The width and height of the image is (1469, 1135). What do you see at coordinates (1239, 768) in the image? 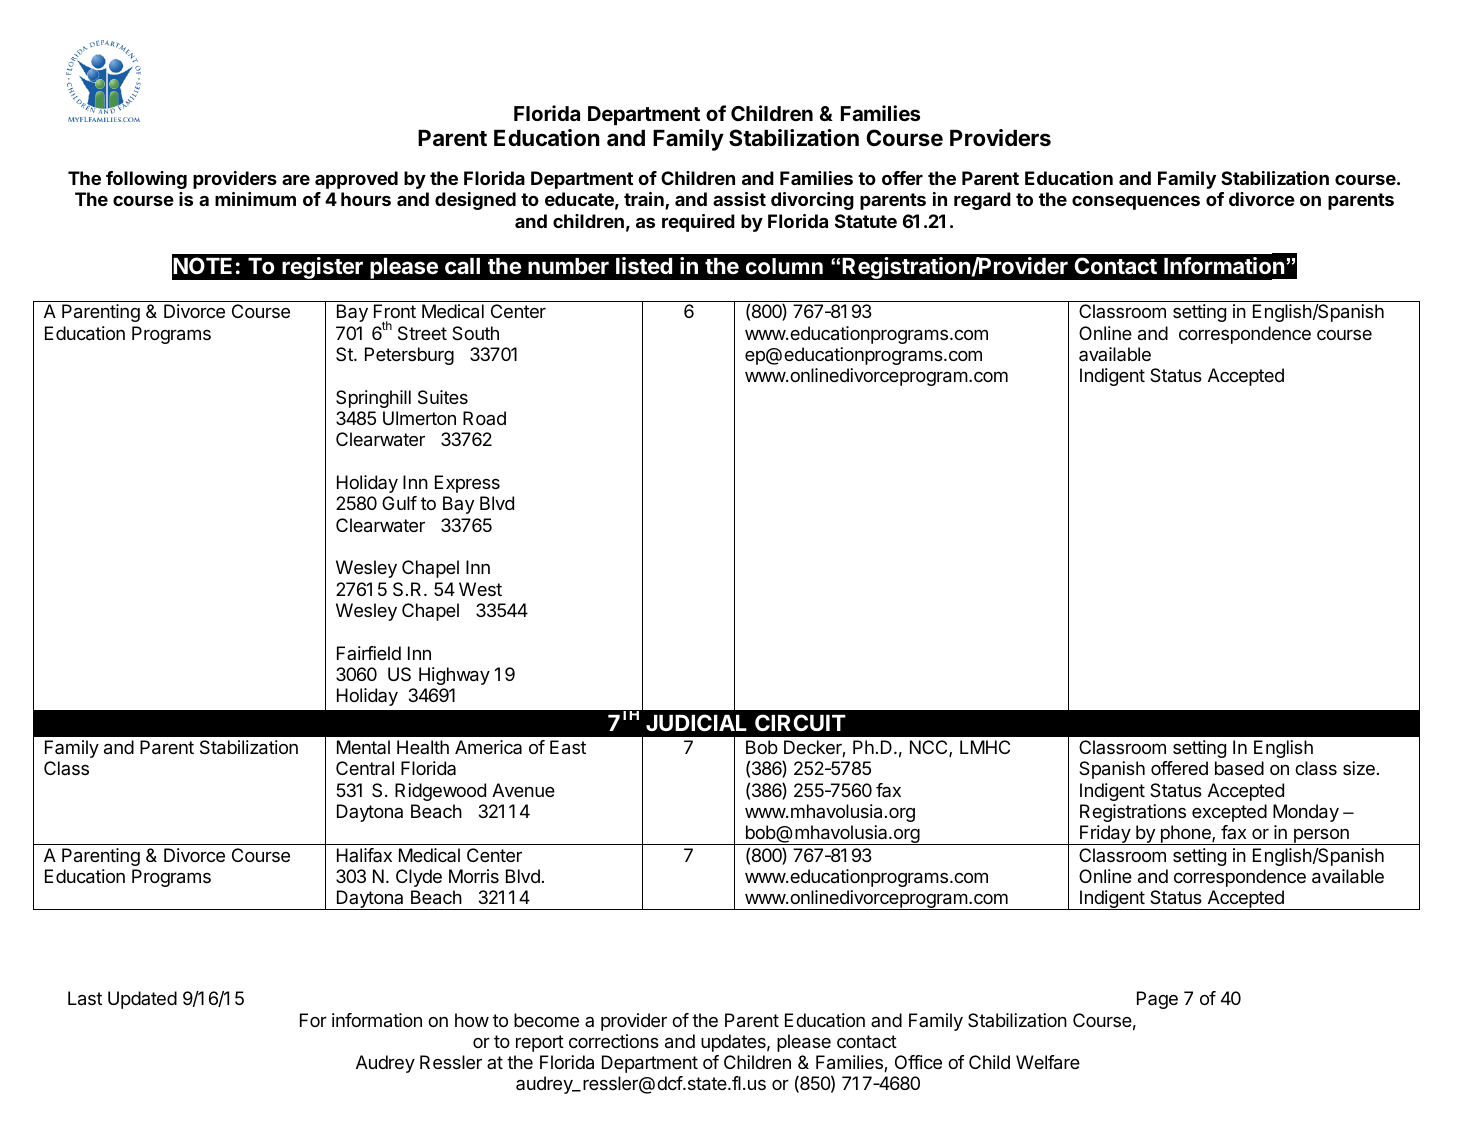
I see `based` at bounding box center [1239, 768].
